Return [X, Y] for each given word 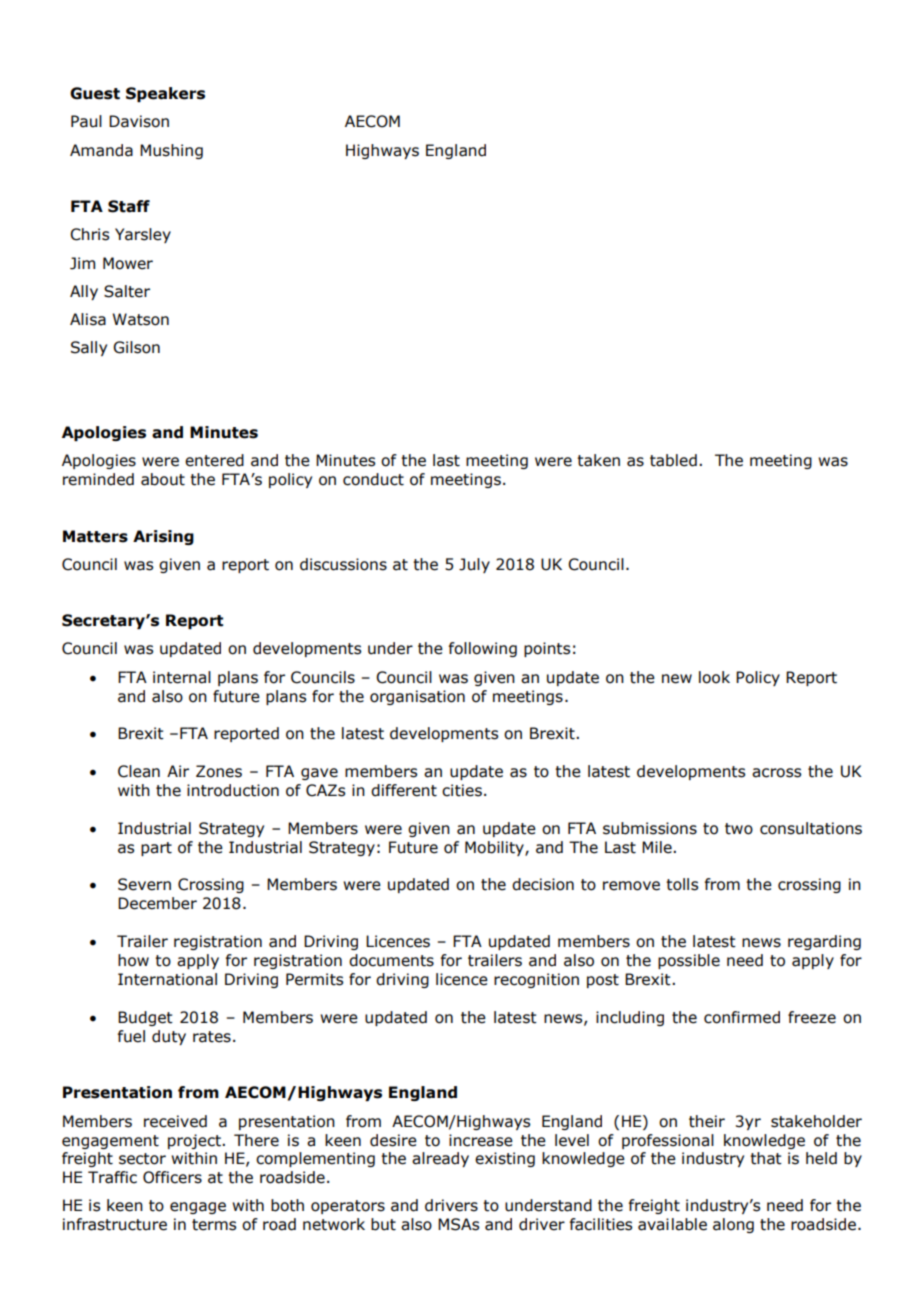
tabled [673, 460]
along [733, 1225]
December [157, 903]
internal [182, 677]
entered [214, 460]
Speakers [165, 94]
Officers [172, 1177]
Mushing [171, 151]
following [483, 649]
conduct [373, 479]
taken [598, 460]
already [440, 1159]
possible [689, 961]
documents [391, 960]
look [714, 677]
